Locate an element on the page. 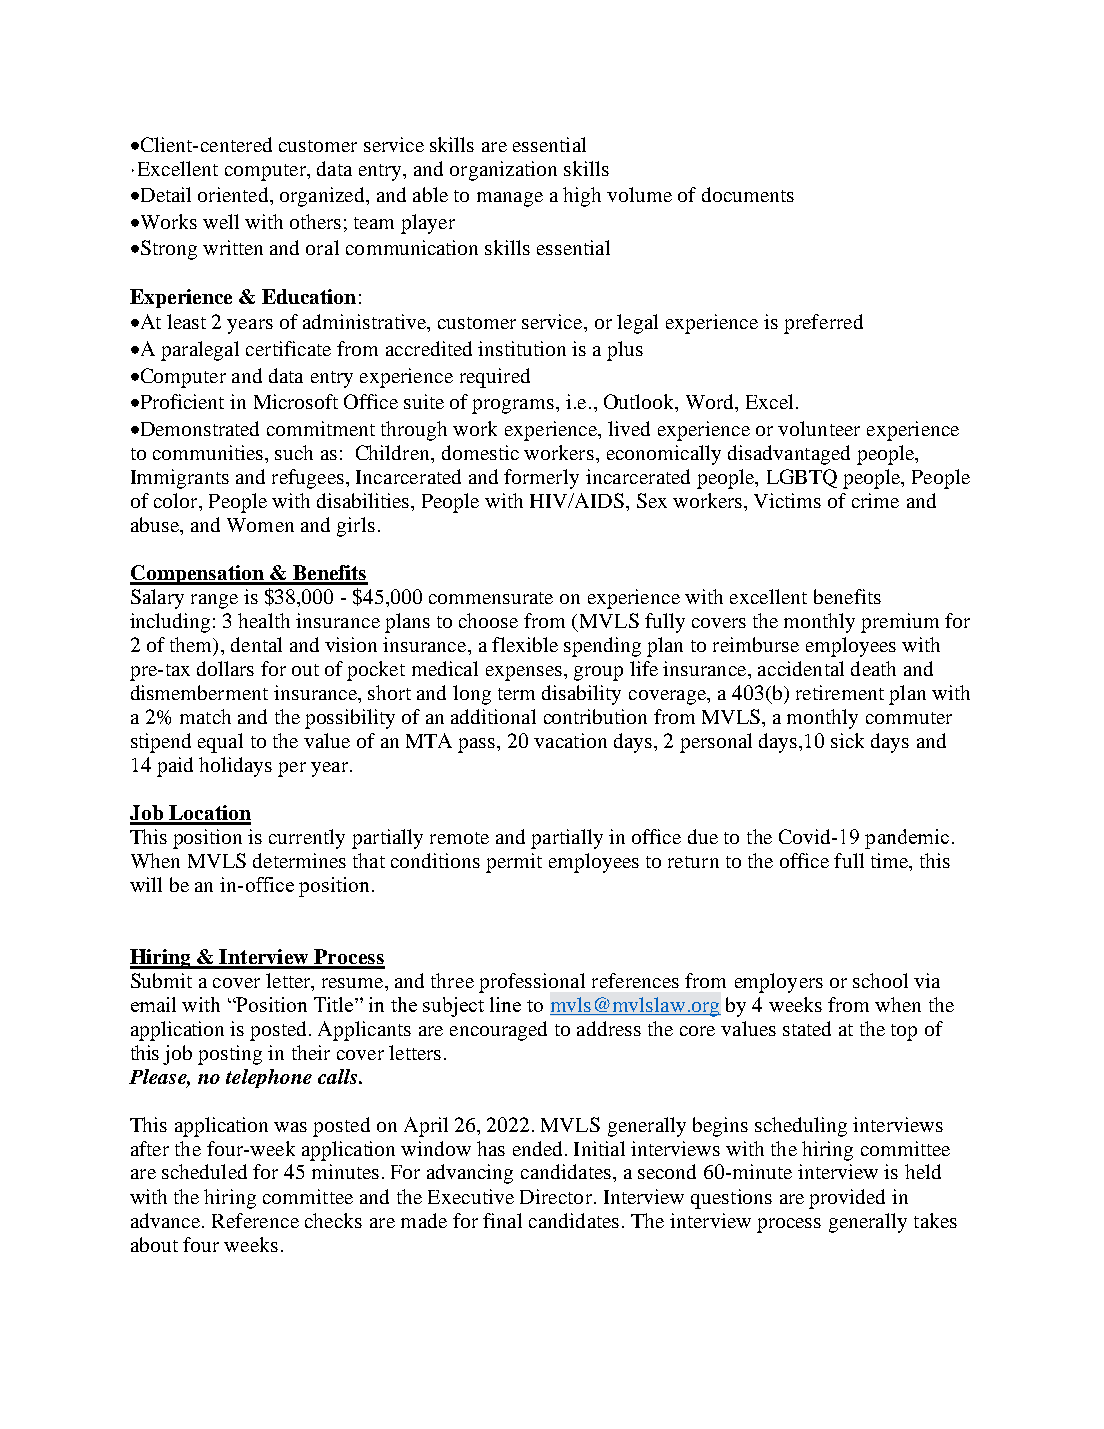  scheduled is located at coordinates (204, 1171).
